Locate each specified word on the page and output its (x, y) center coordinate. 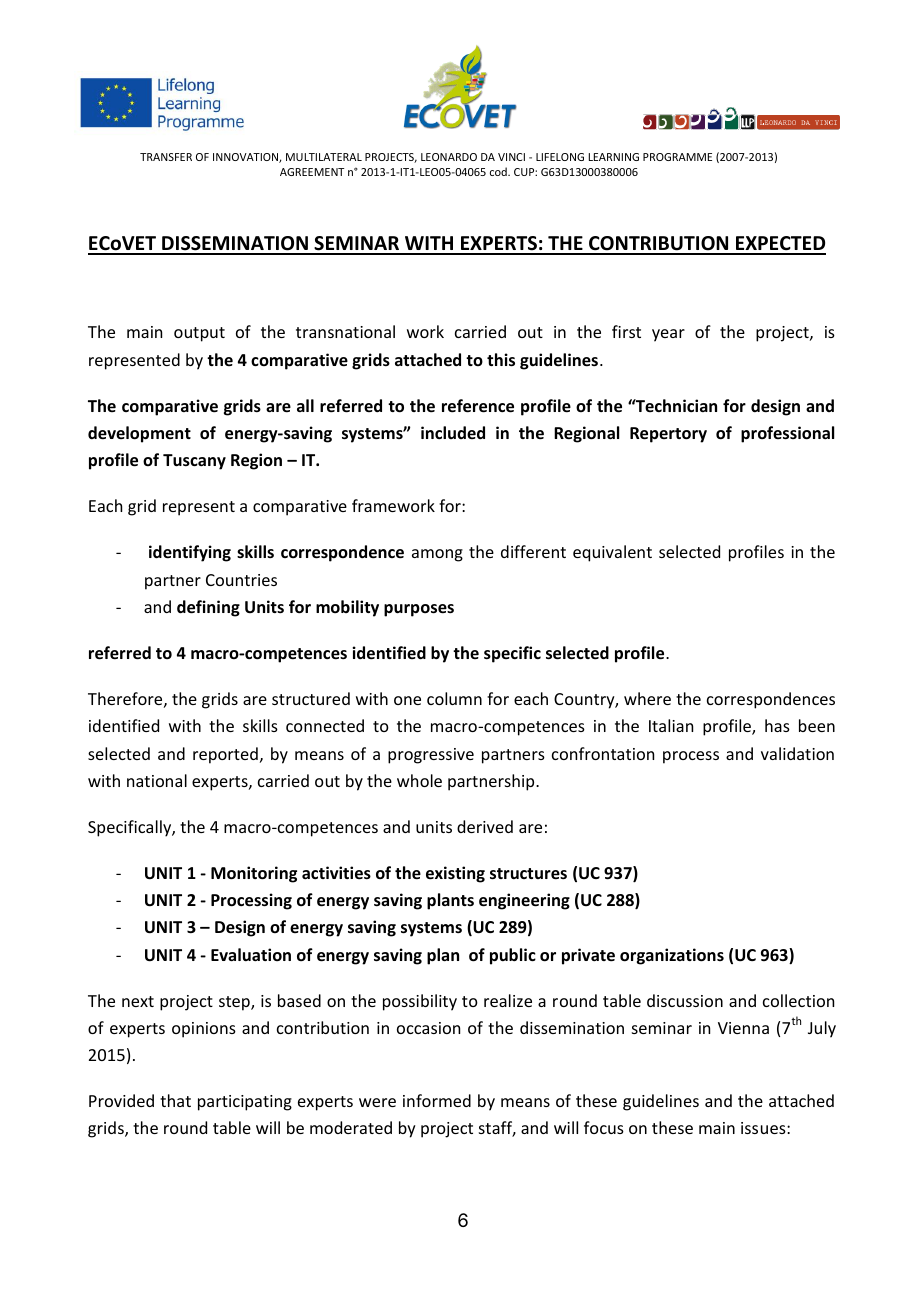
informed (437, 1100)
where (647, 698)
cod (499, 171)
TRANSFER (166, 157)
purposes (419, 610)
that (175, 1100)
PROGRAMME (677, 157)
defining (208, 608)
